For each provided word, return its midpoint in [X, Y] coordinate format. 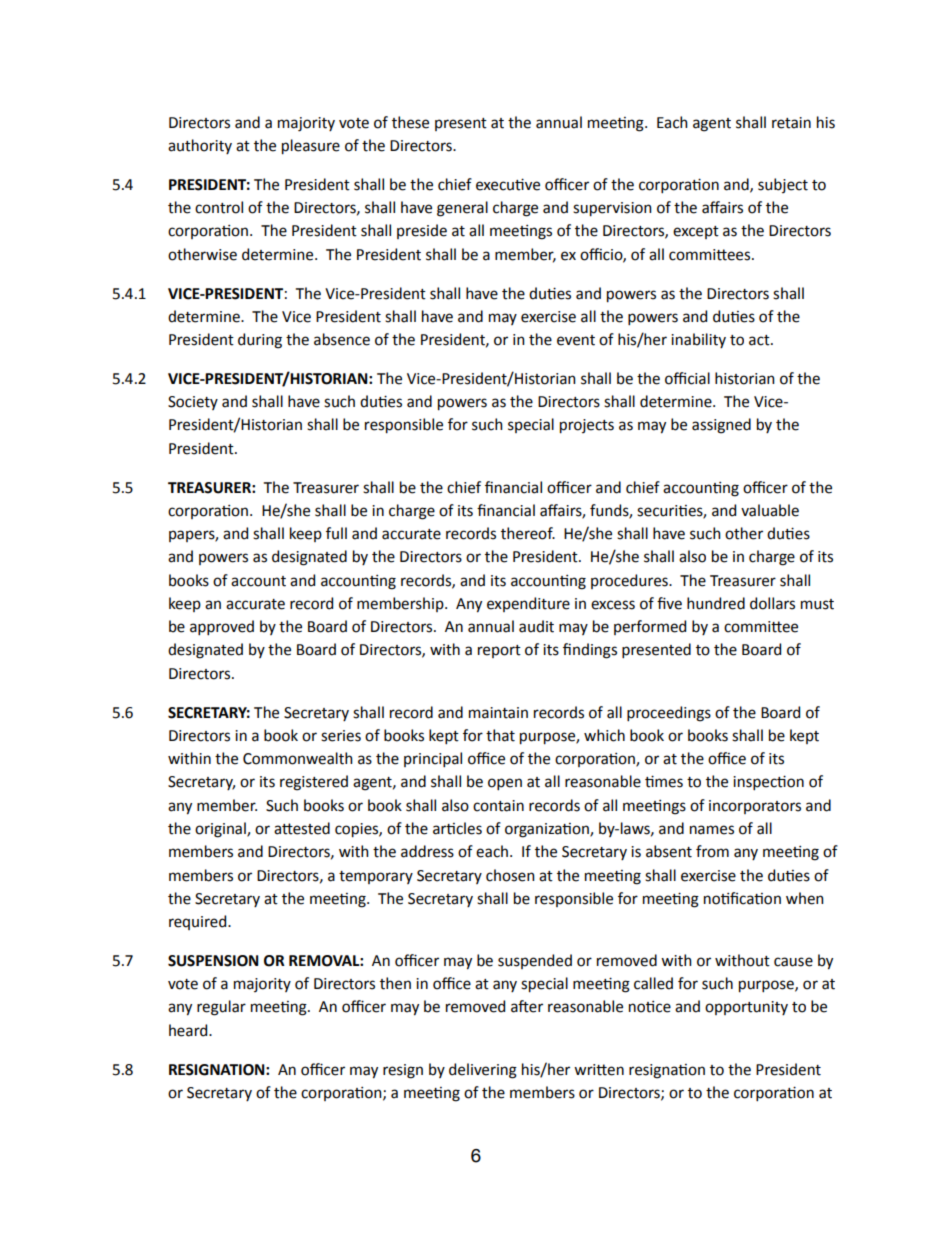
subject [783, 185]
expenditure [528, 604]
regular [221, 1008]
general [462, 209]
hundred [716, 603]
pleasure [311, 147]
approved [222, 627]
